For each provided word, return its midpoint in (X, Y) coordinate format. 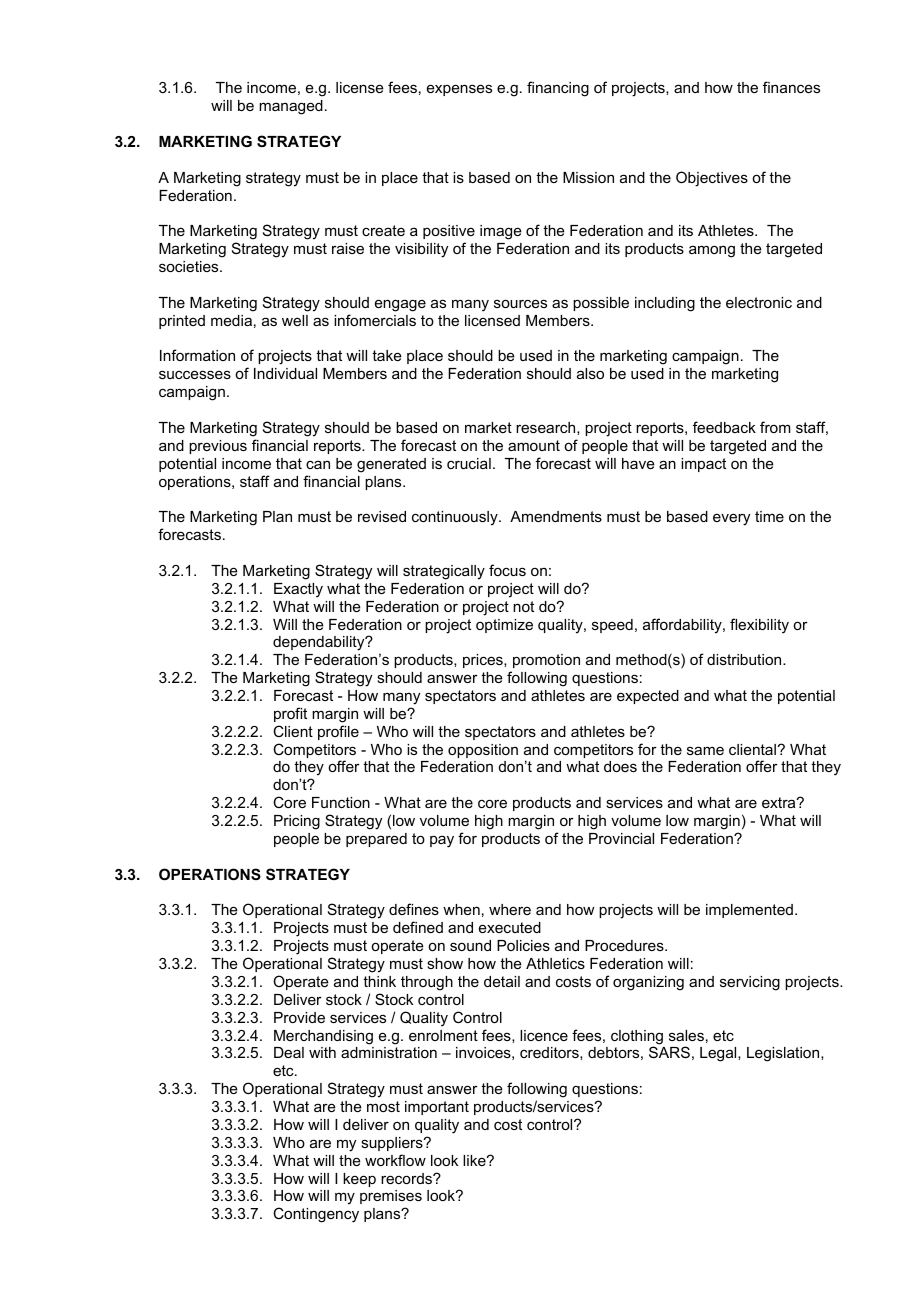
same (705, 750)
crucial (469, 463)
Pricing (297, 822)
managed (291, 107)
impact (703, 465)
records (407, 1178)
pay (442, 841)
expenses (459, 90)
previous (218, 447)
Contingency (316, 1215)
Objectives (712, 179)
